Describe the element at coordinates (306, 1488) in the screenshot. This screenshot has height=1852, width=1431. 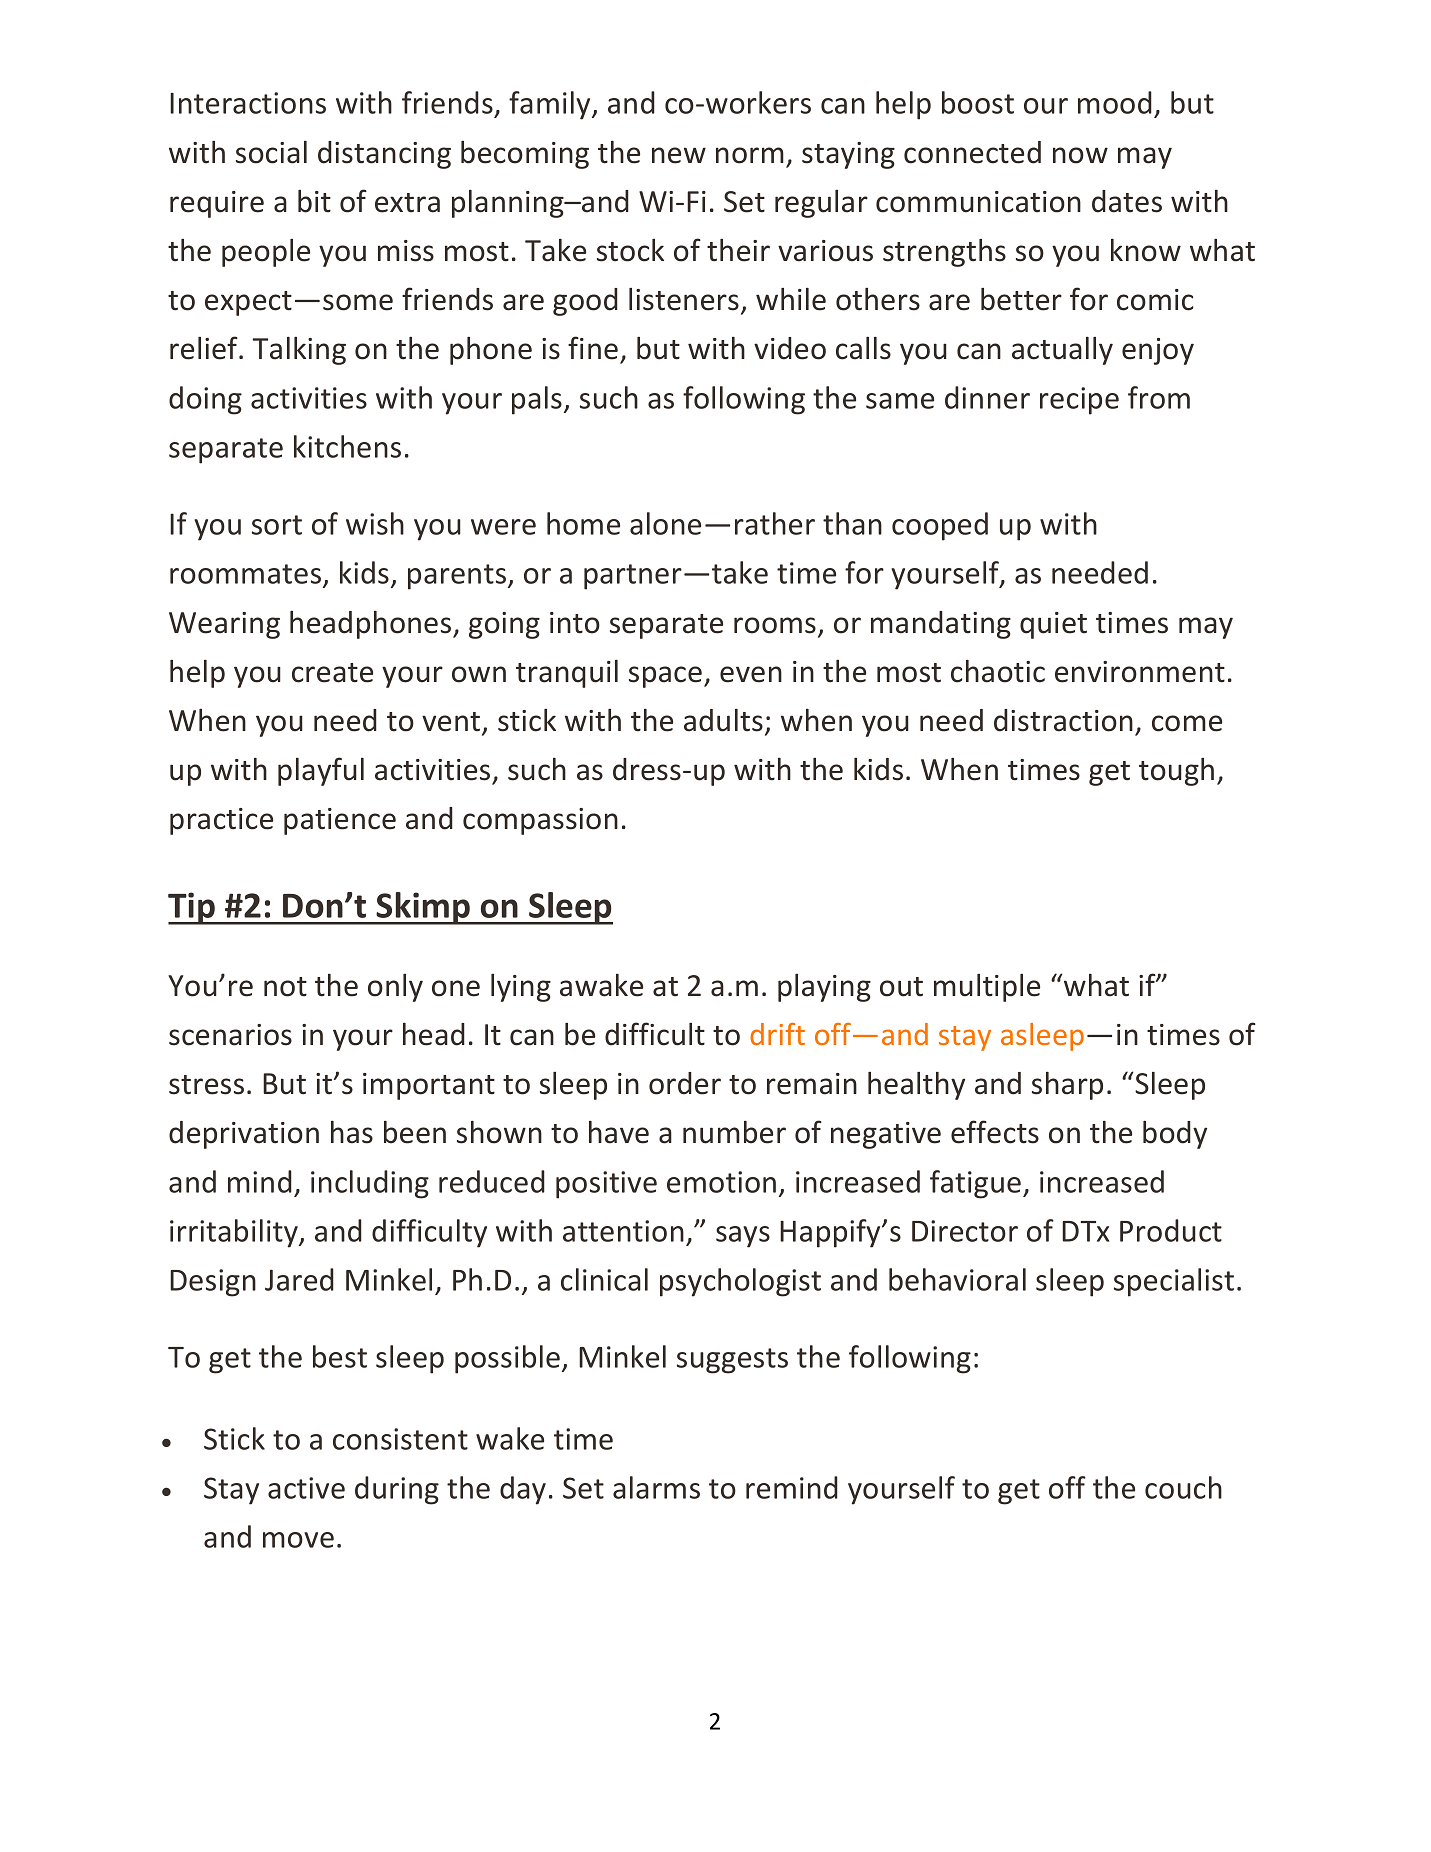
I see `active` at that location.
